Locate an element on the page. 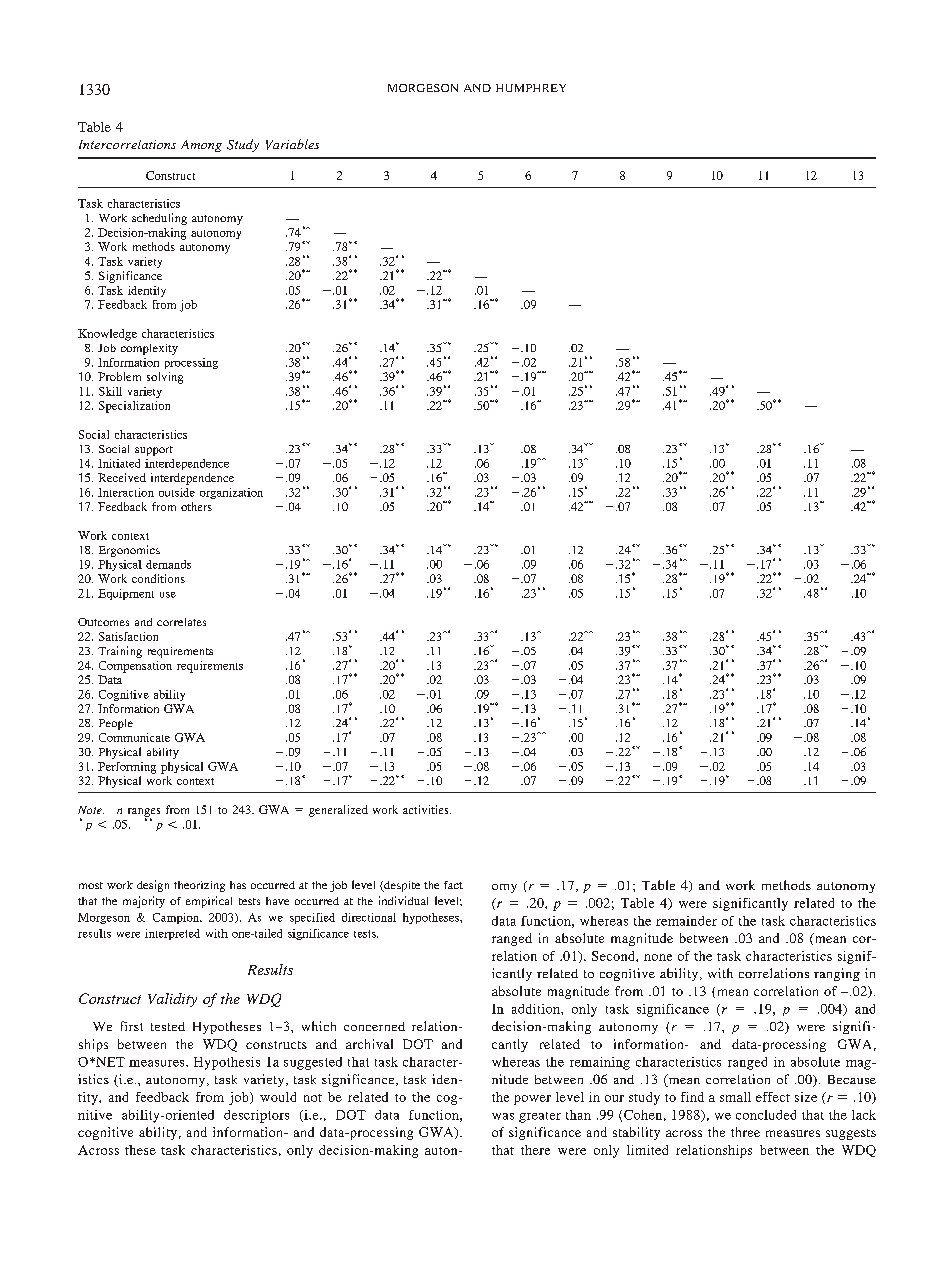  organization is located at coordinates (231, 493).
